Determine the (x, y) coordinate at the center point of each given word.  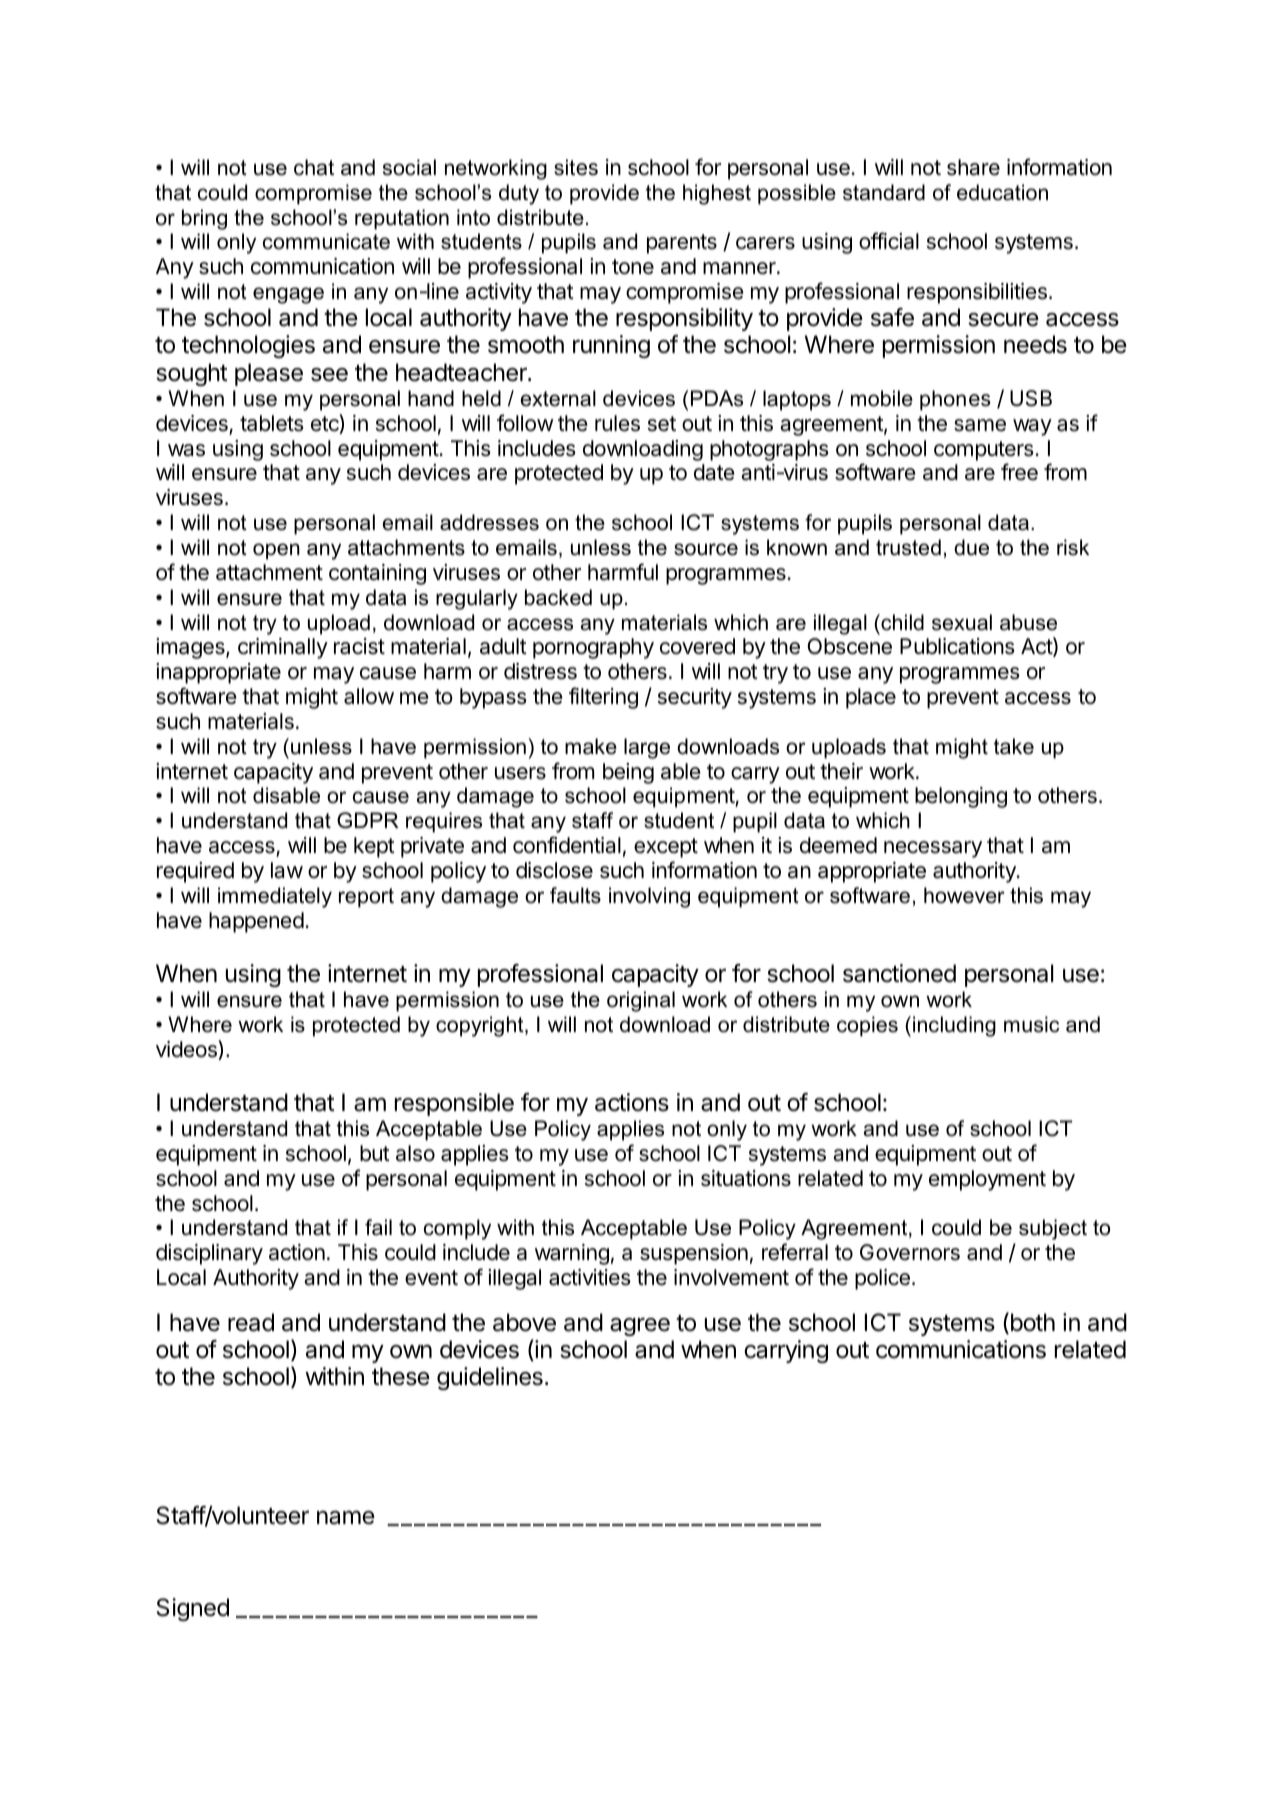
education (1002, 192)
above (524, 1322)
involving (649, 897)
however (964, 895)
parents (682, 244)
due (971, 547)
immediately (275, 897)
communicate (326, 241)
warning (572, 1254)
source (706, 549)
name (346, 1517)
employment (987, 1180)
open (276, 551)
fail (378, 1227)
